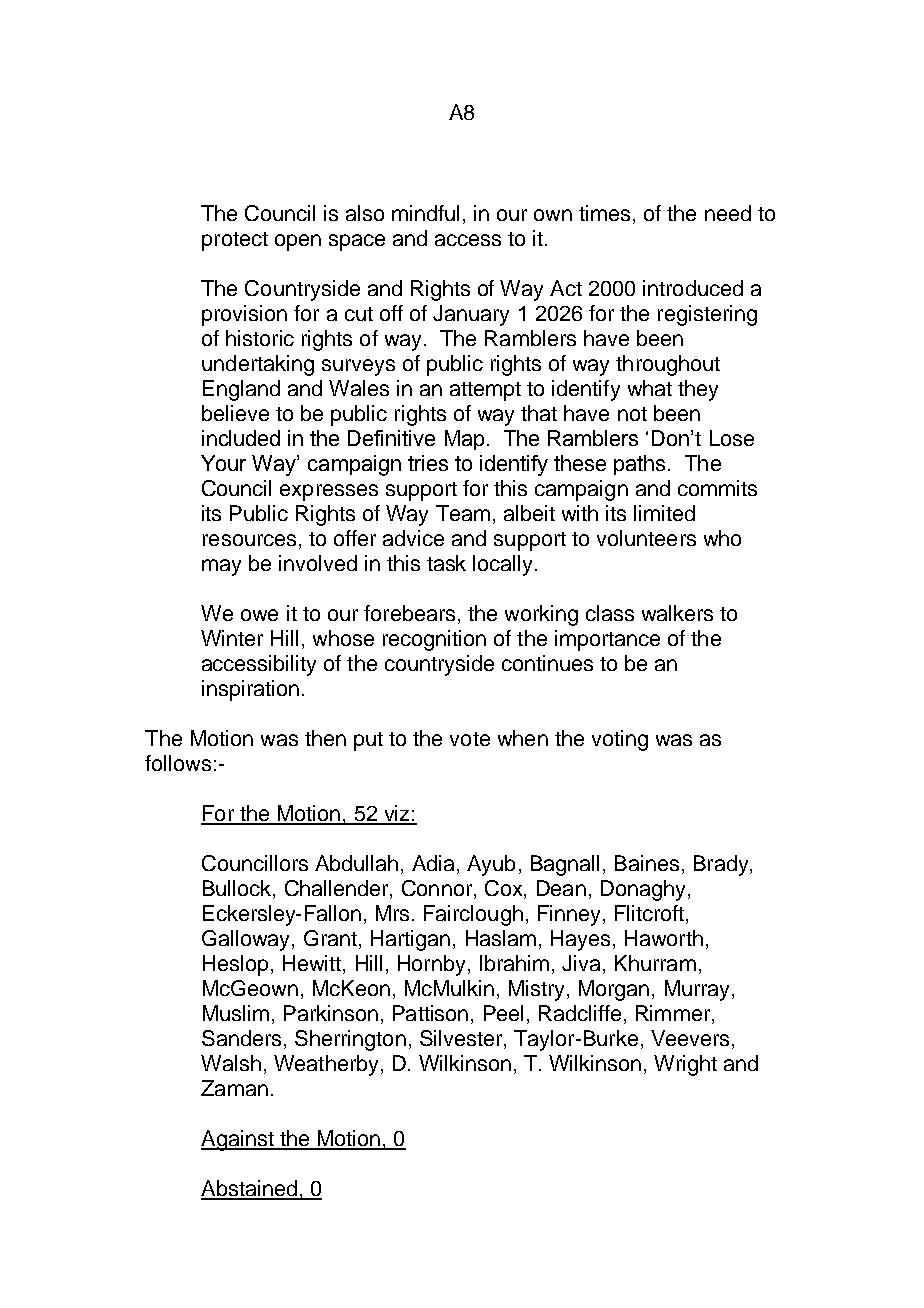 The width and height of the screenshot is (924, 1308). What do you see at coordinates (646, 538) in the screenshot?
I see `volunteers` at bounding box center [646, 538].
